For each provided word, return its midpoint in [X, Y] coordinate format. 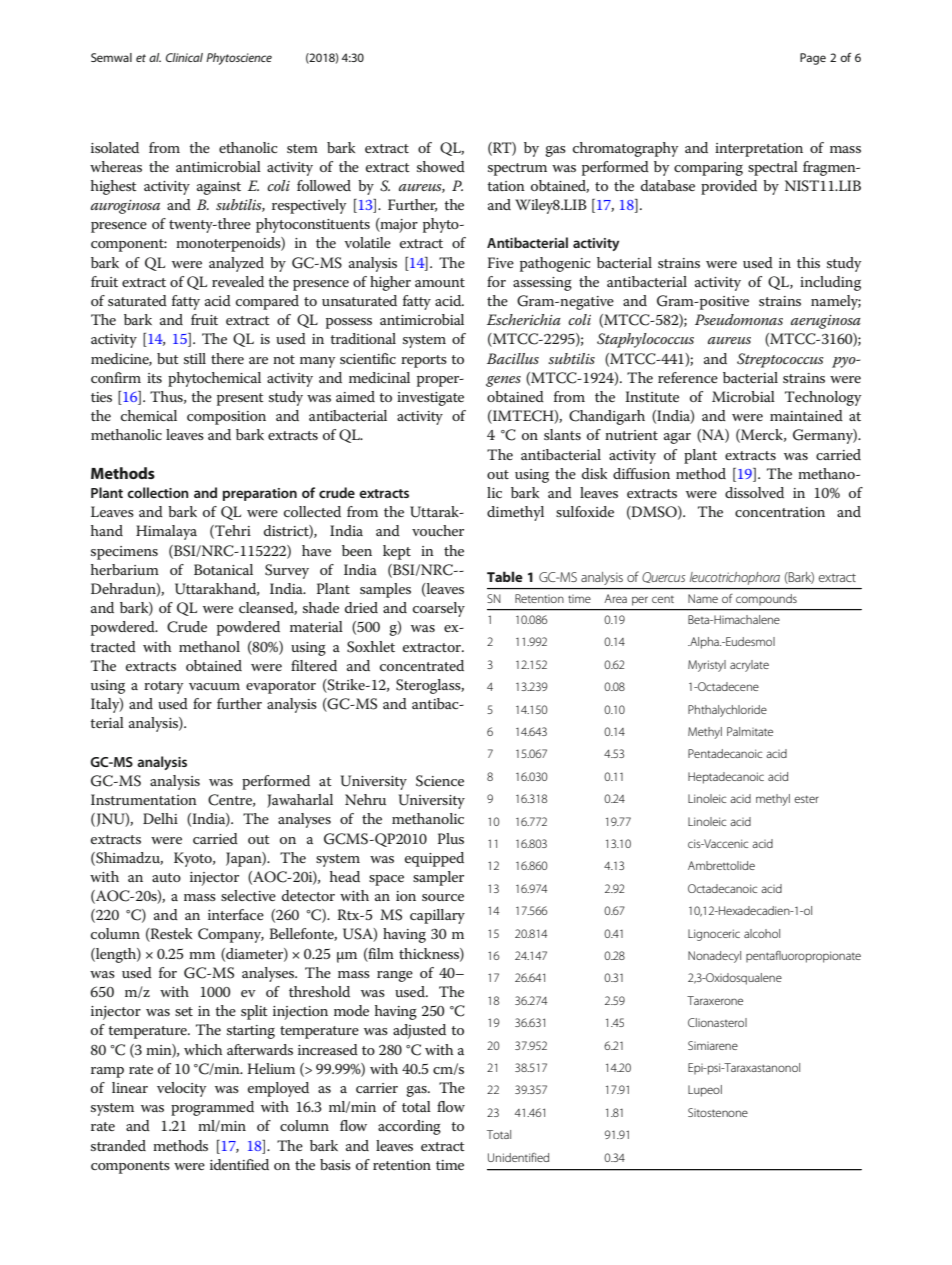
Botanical [223, 569]
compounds [766, 599]
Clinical [184, 57]
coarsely [439, 609]
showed [441, 166]
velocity [181, 1089]
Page [813, 59]
